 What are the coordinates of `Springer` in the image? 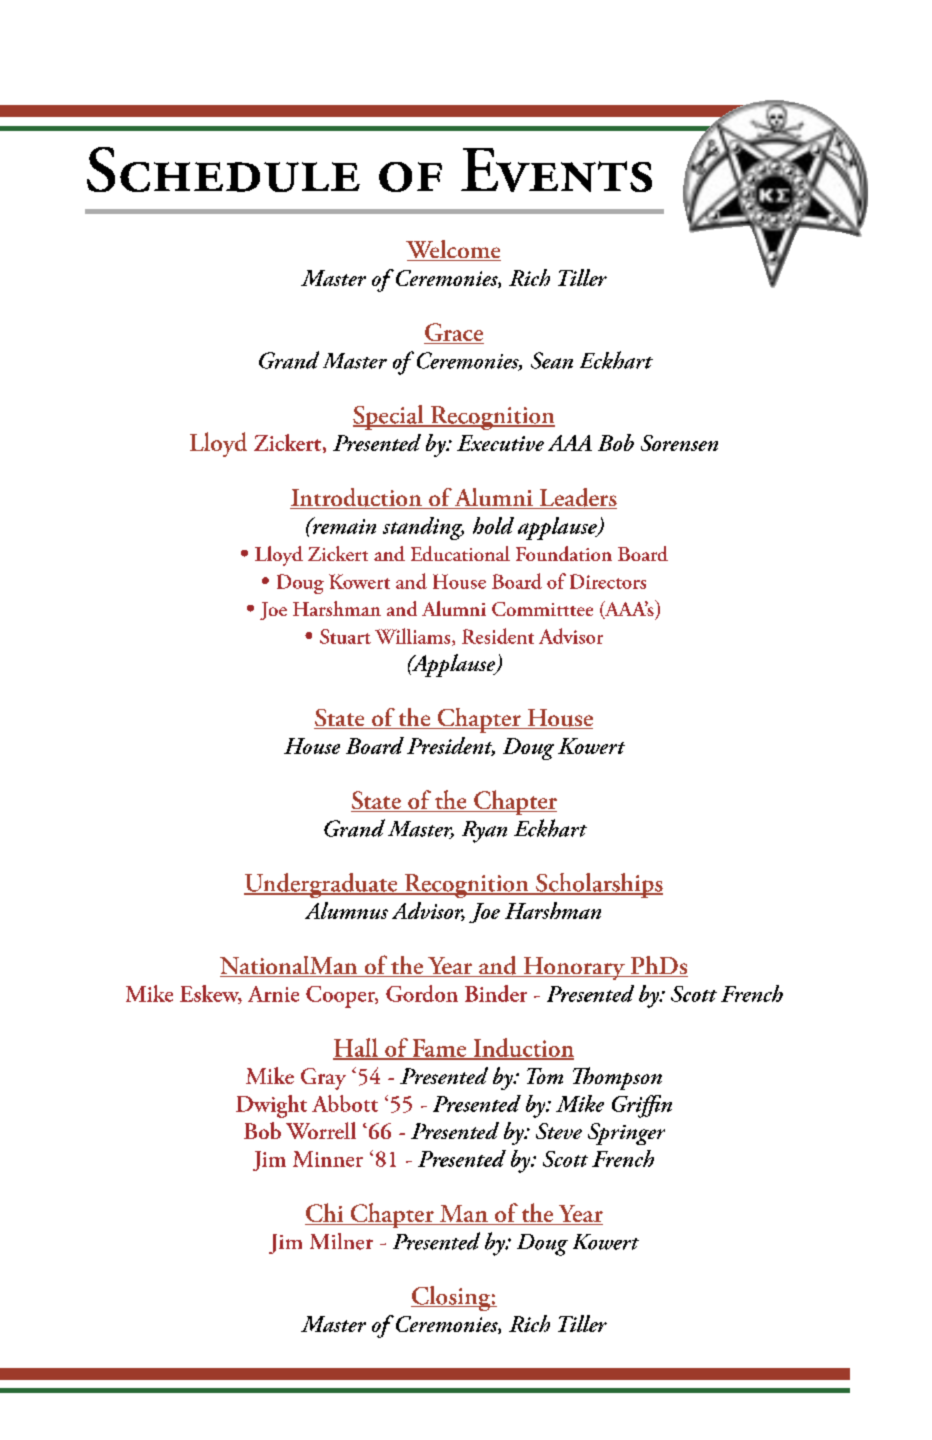 It's located at (626, 1134).
